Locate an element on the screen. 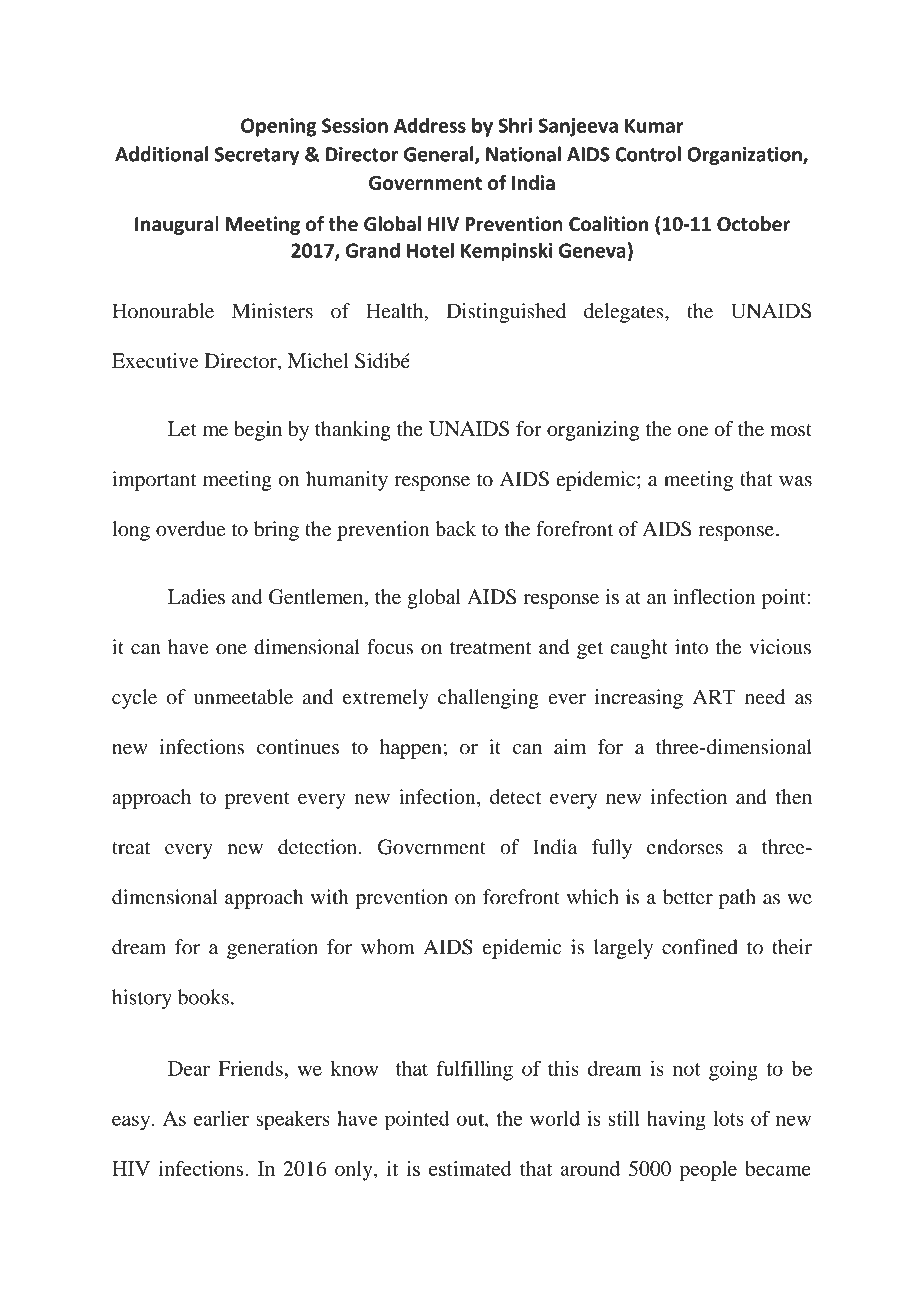  most is located at coordinates (791, 430).
